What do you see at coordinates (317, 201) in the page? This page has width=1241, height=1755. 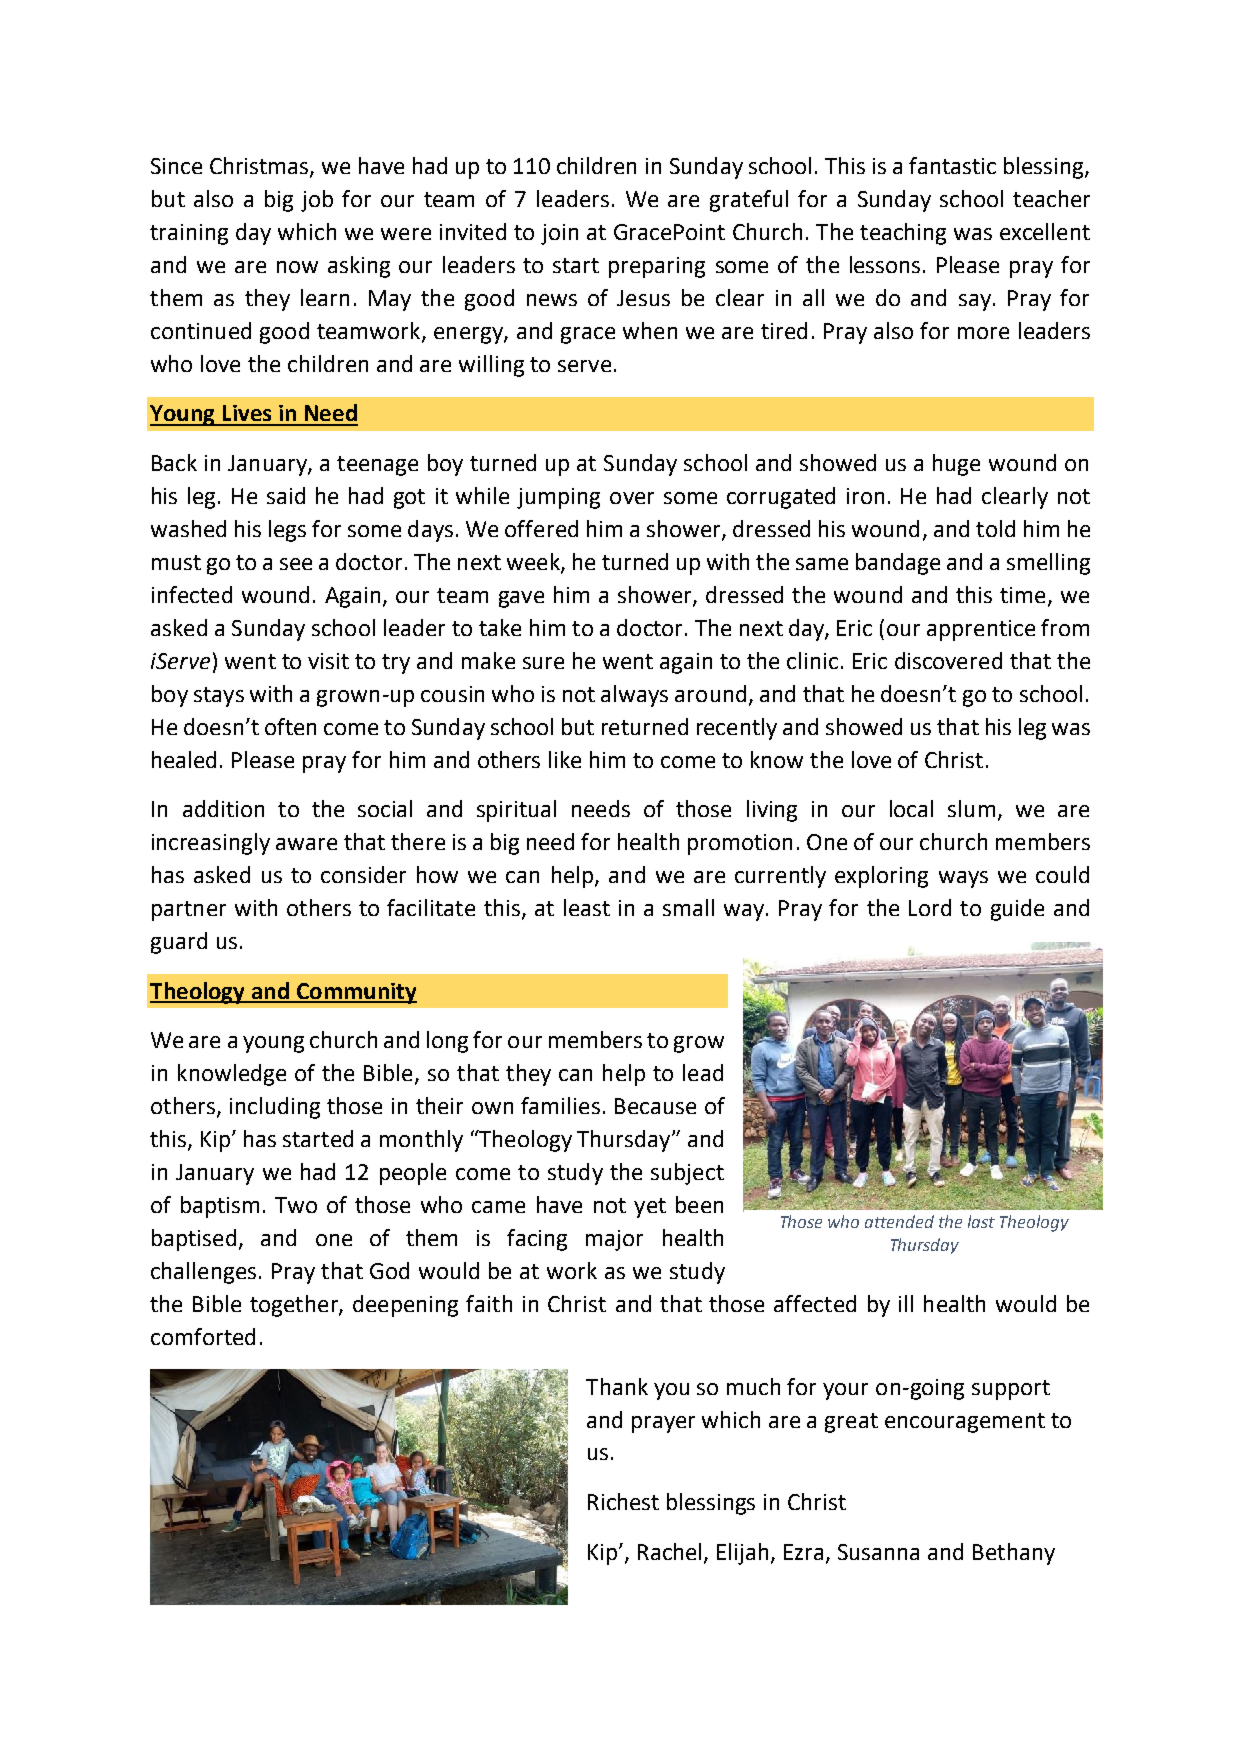 I see `job` at bounding box center [317, 201].
